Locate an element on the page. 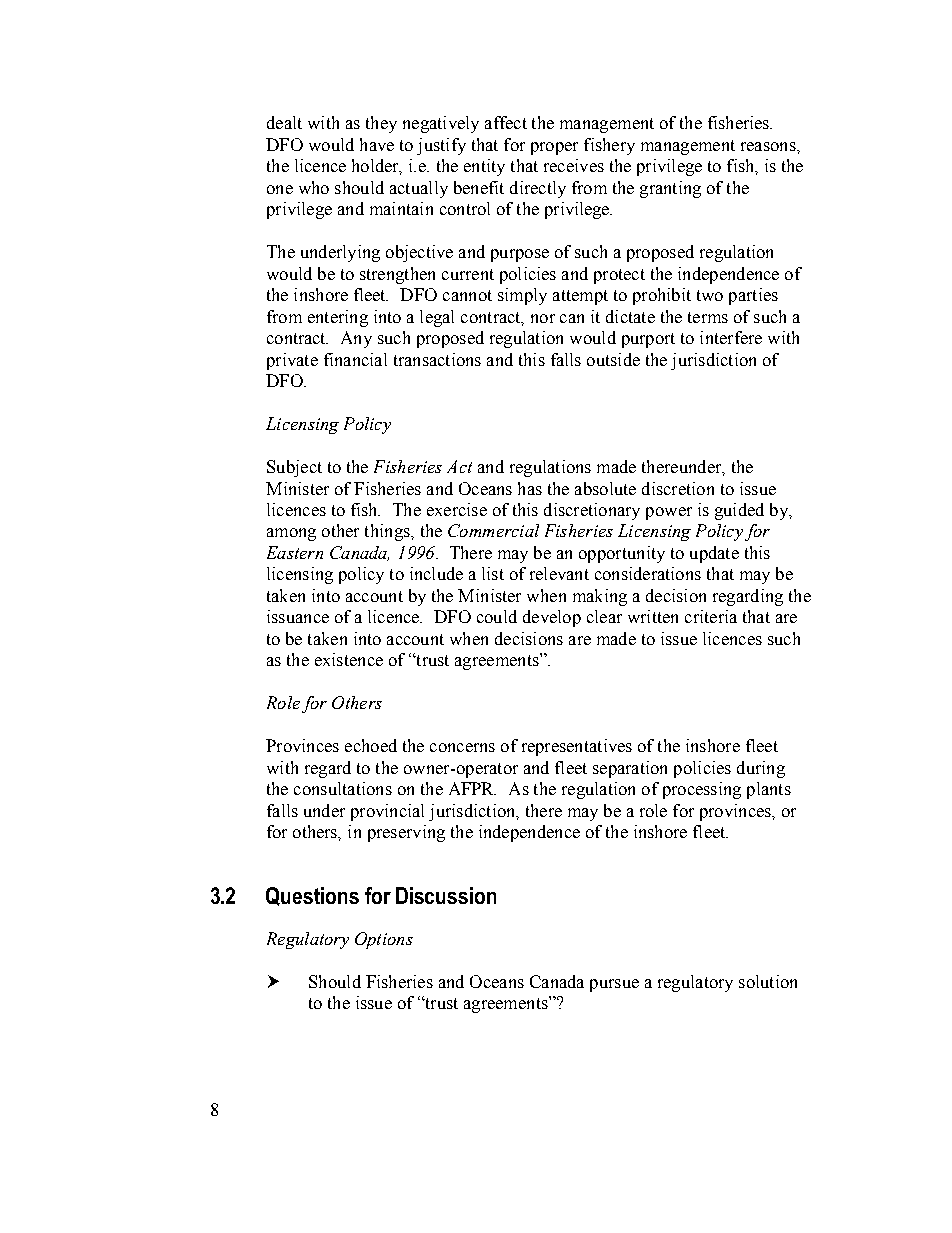  update is located at coordinates (714, 554).
